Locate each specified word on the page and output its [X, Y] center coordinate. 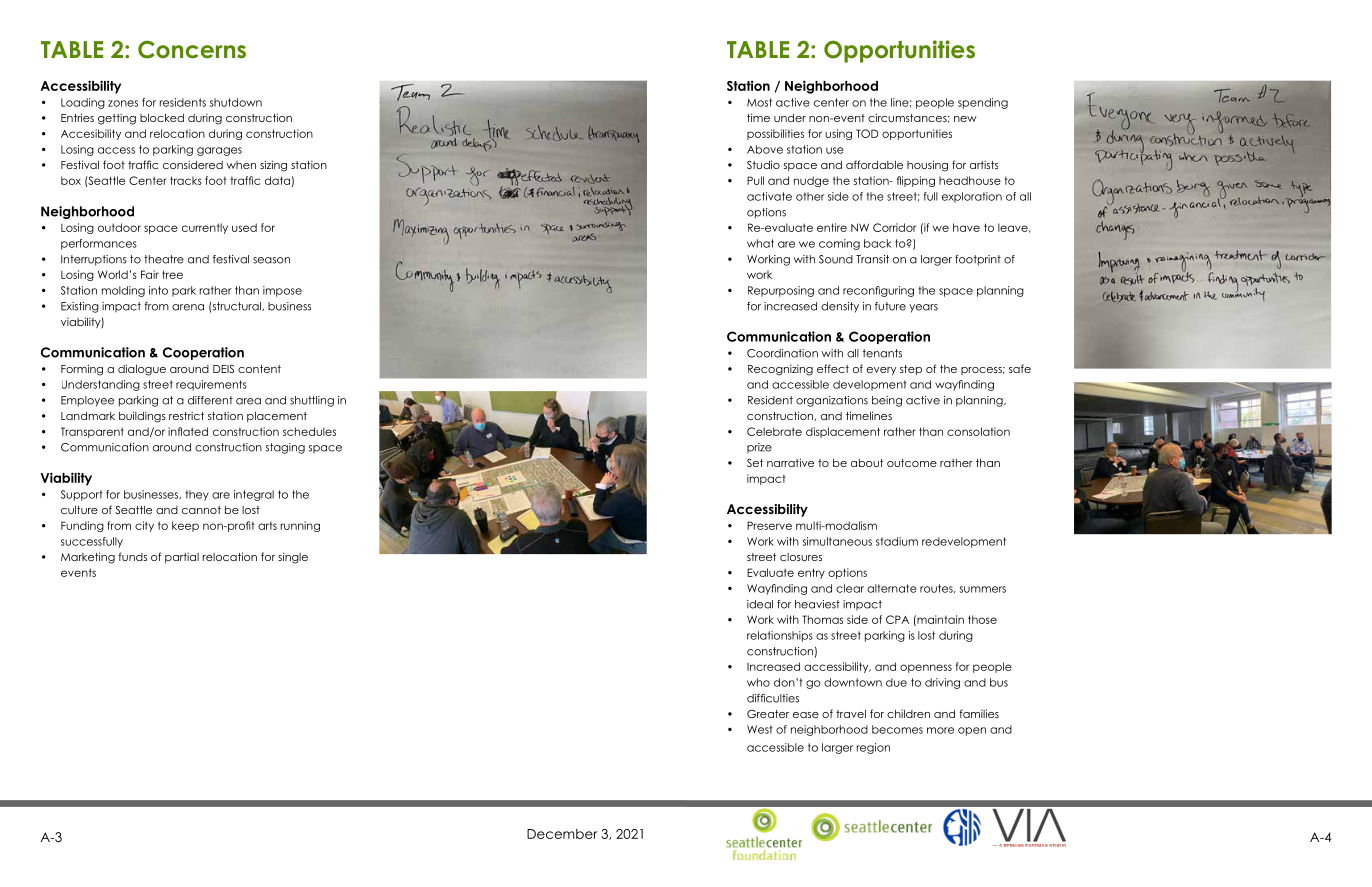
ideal [760, 604]
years [923, 308]
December [562, 834]
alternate [892, 588]
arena [188, 307]
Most [759, 102]
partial [182, 557]
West [760, 729]
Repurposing [781, 291]
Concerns [192, 49]
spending [983, 103]
